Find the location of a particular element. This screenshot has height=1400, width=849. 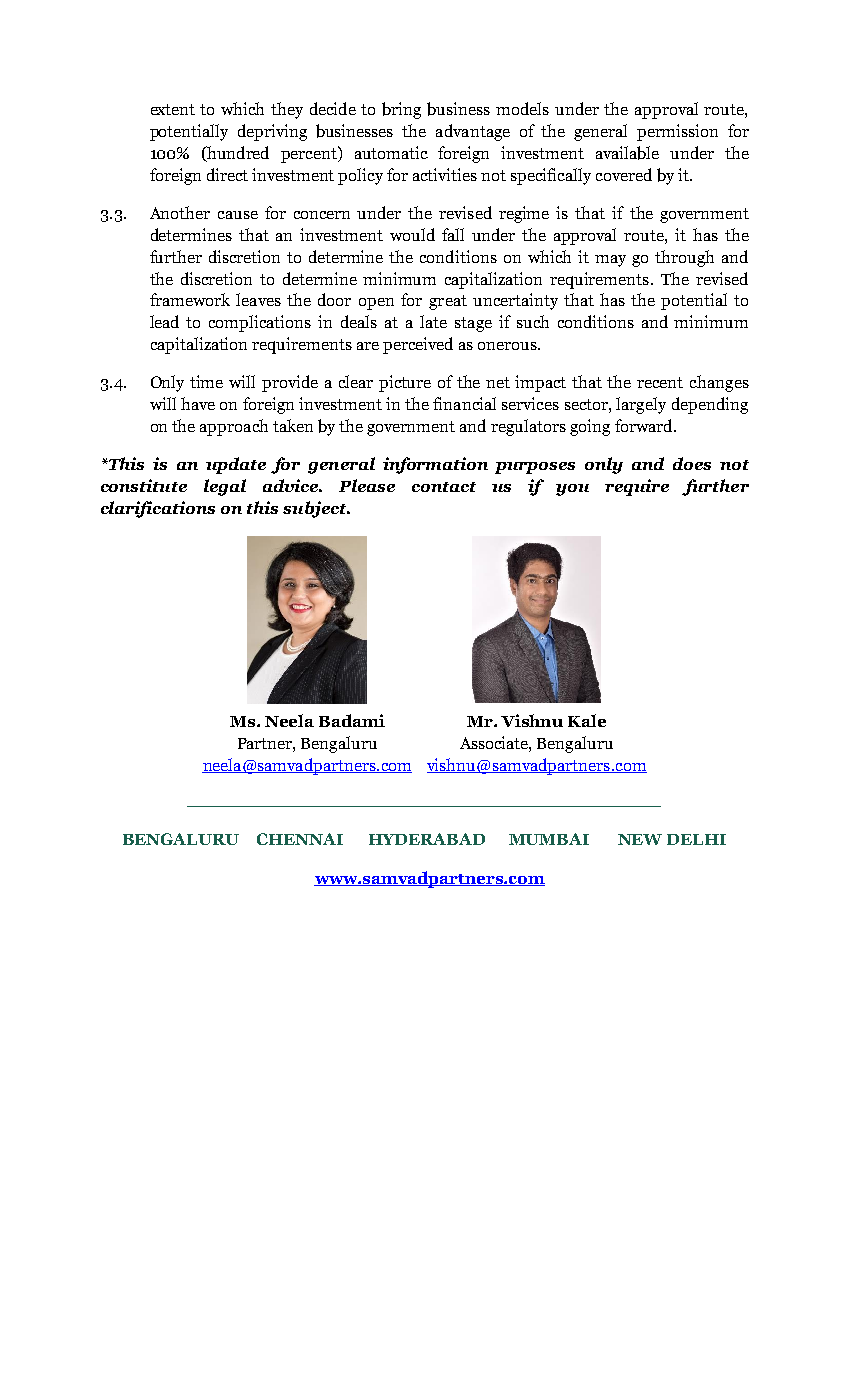

advantage is located at coordinates (473, 132).
